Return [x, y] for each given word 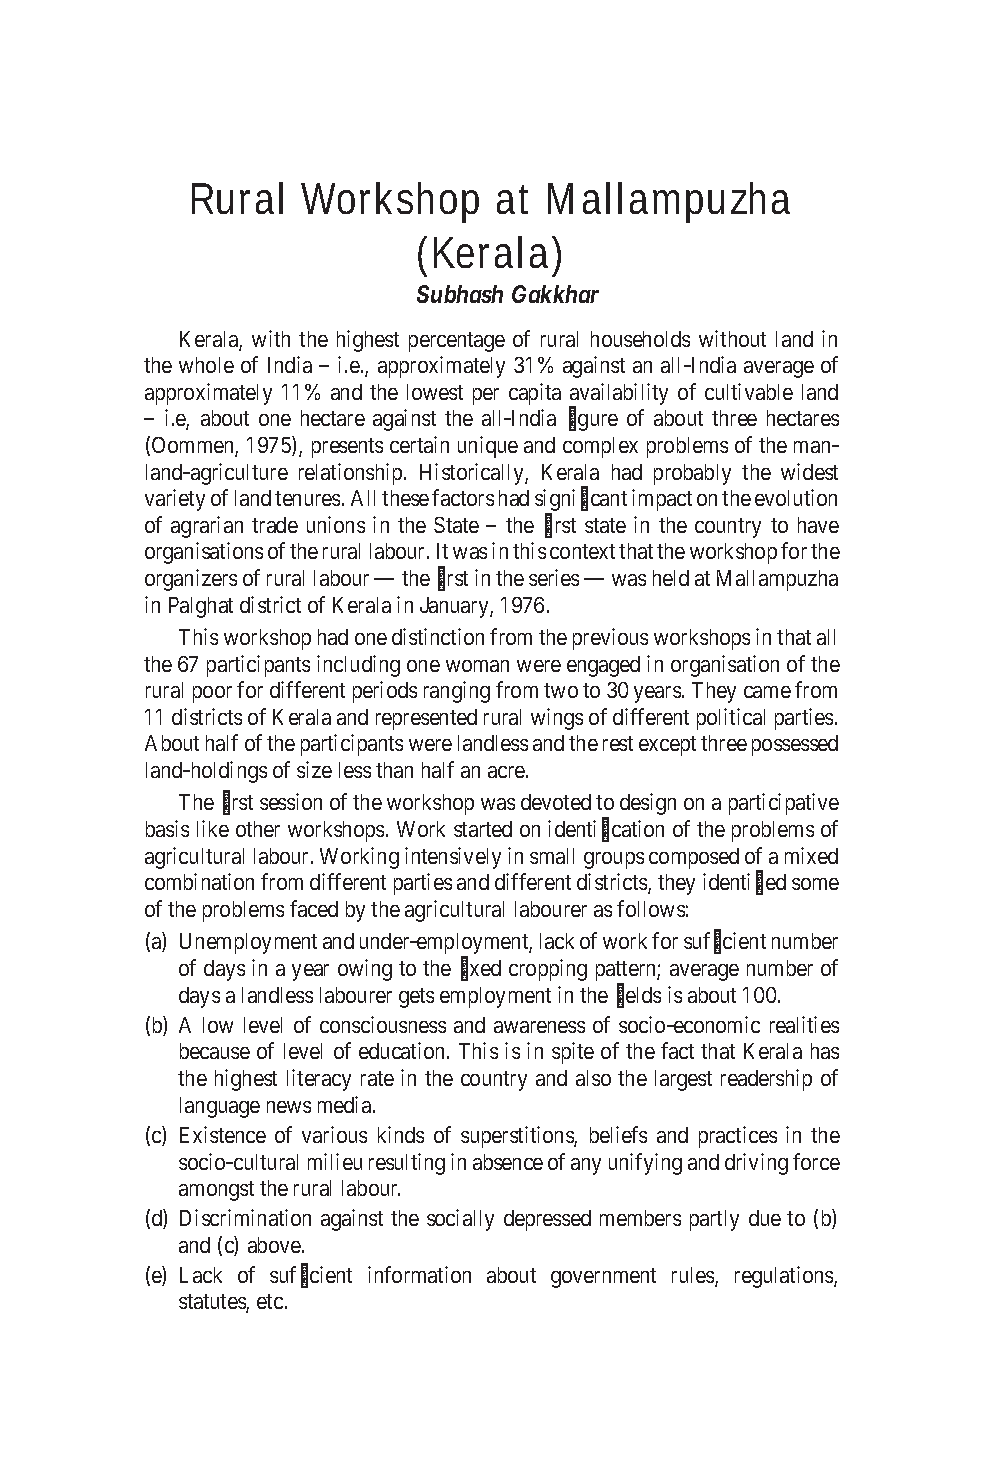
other [258, 829]
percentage [457, 342]
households [640, 339]
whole [206, 365]
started [483, 829]
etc [270, 1301]
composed [694, 858]
